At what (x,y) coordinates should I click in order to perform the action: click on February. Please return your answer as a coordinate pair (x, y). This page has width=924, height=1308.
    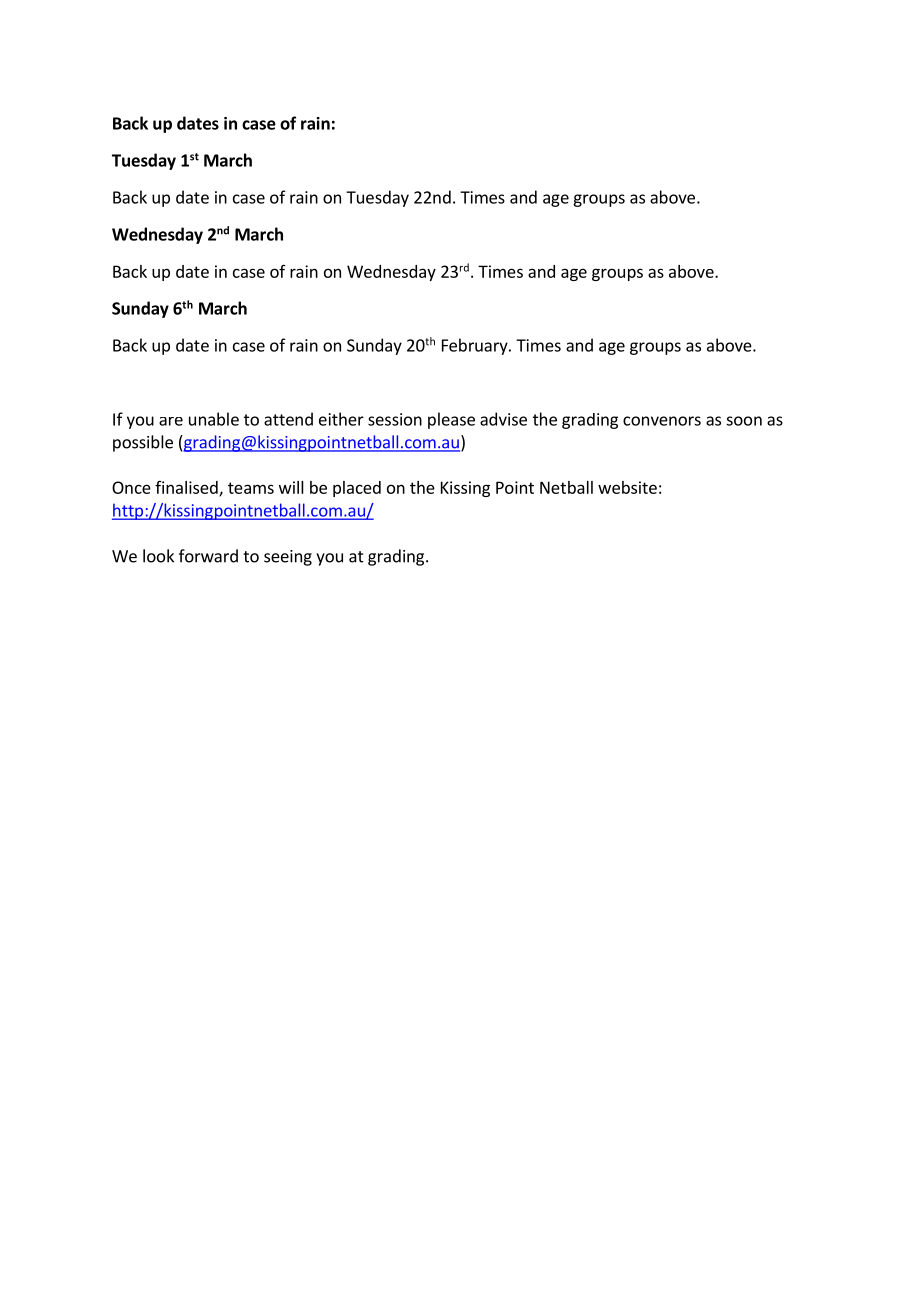
    Looking at the image, I should click on (476, 346).
